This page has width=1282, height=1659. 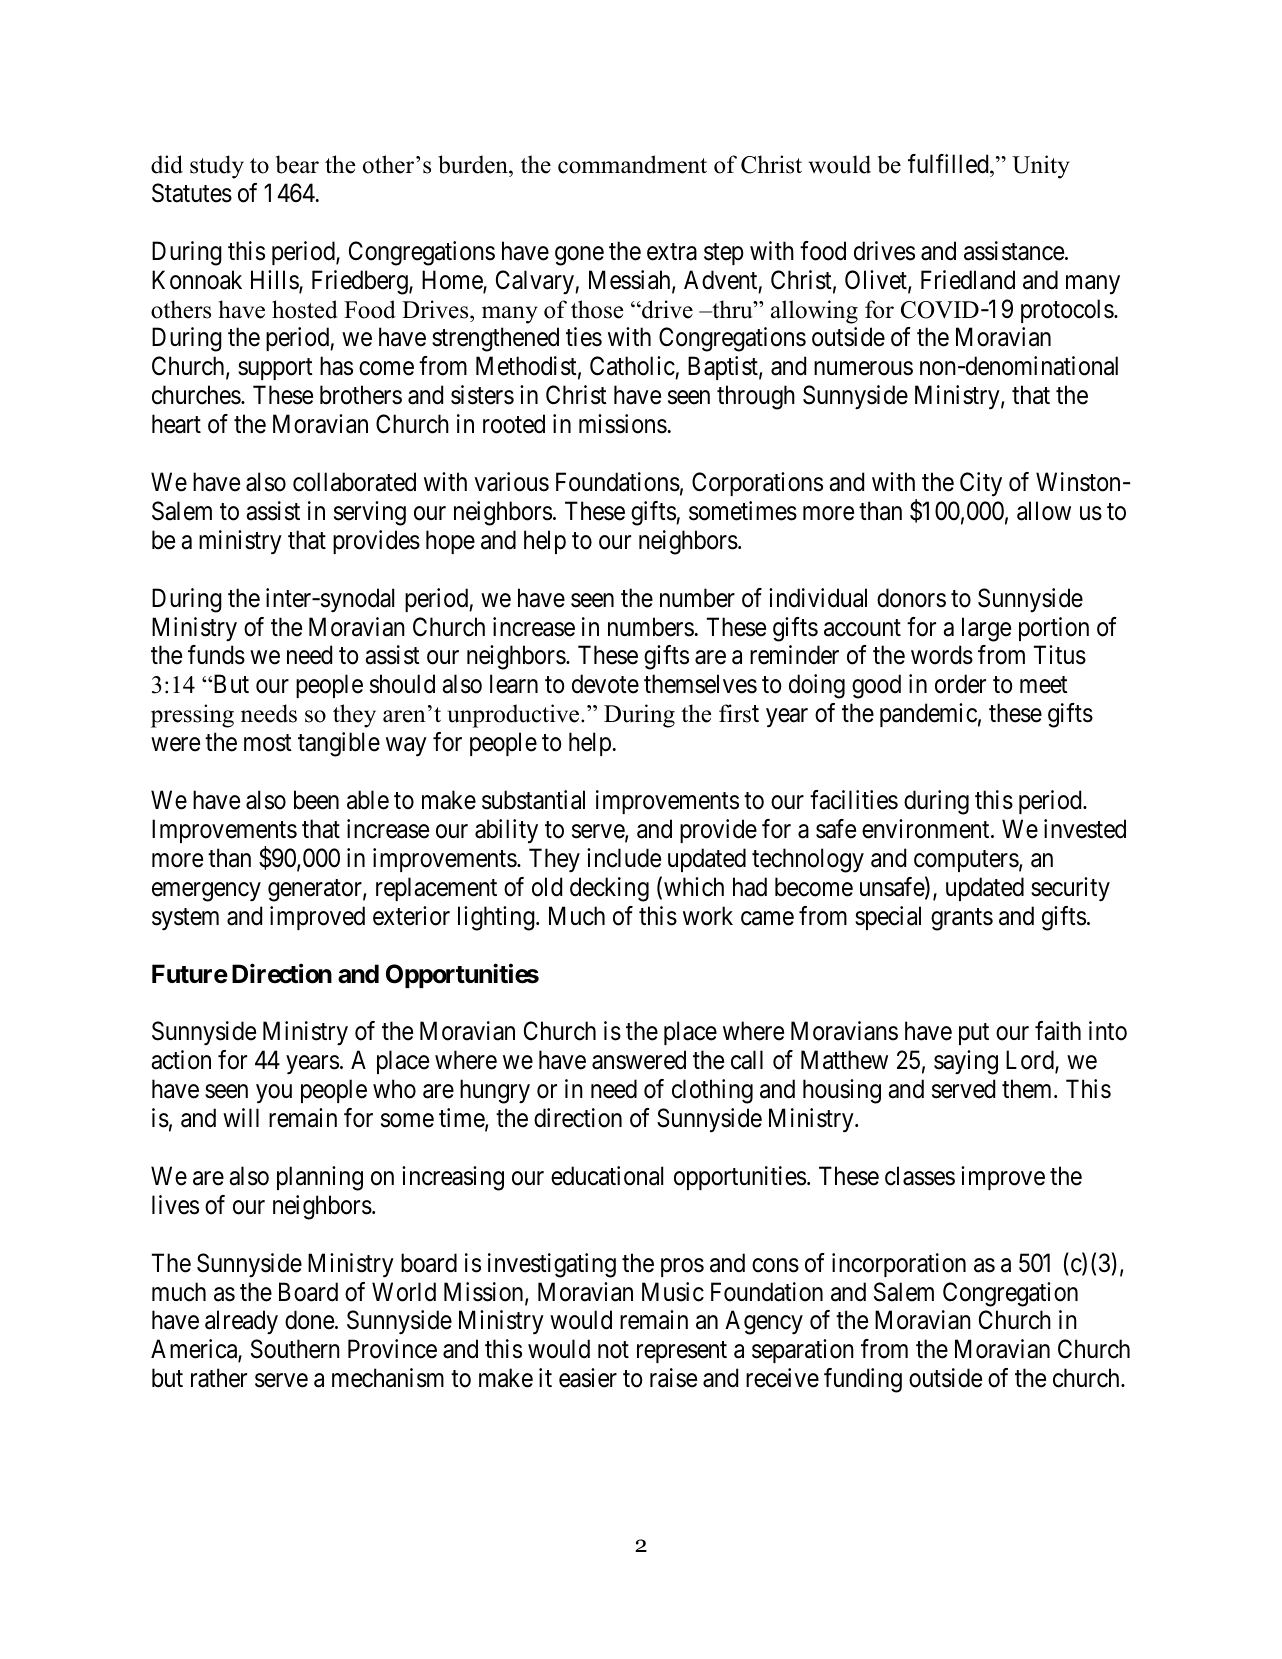 I want to click on not, so click(x=613, y=1350).
